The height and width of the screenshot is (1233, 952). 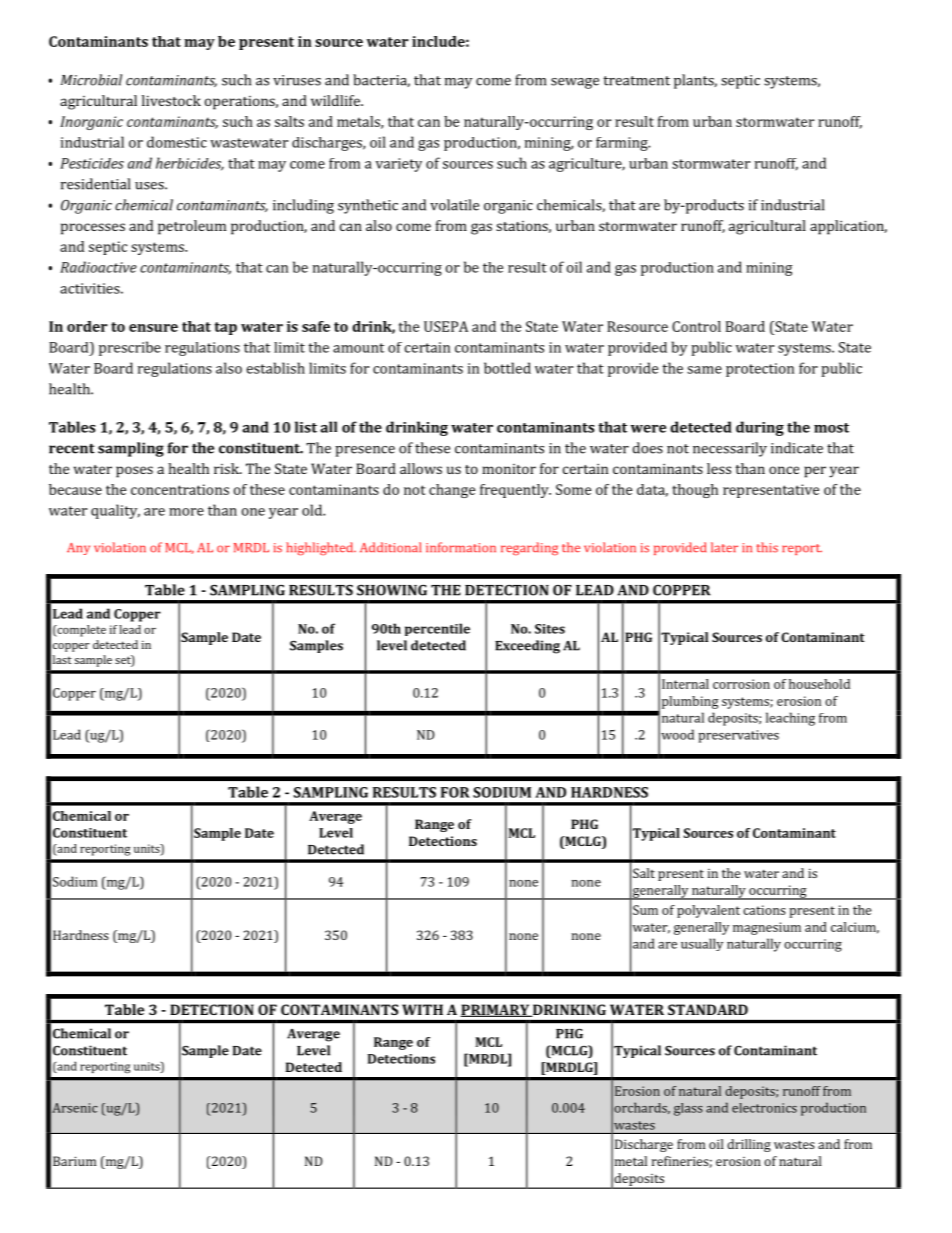 What do you see at coordinates (422, 1009) in the screenshot?
I see `WITH` at bounding box center [422, 1009].
